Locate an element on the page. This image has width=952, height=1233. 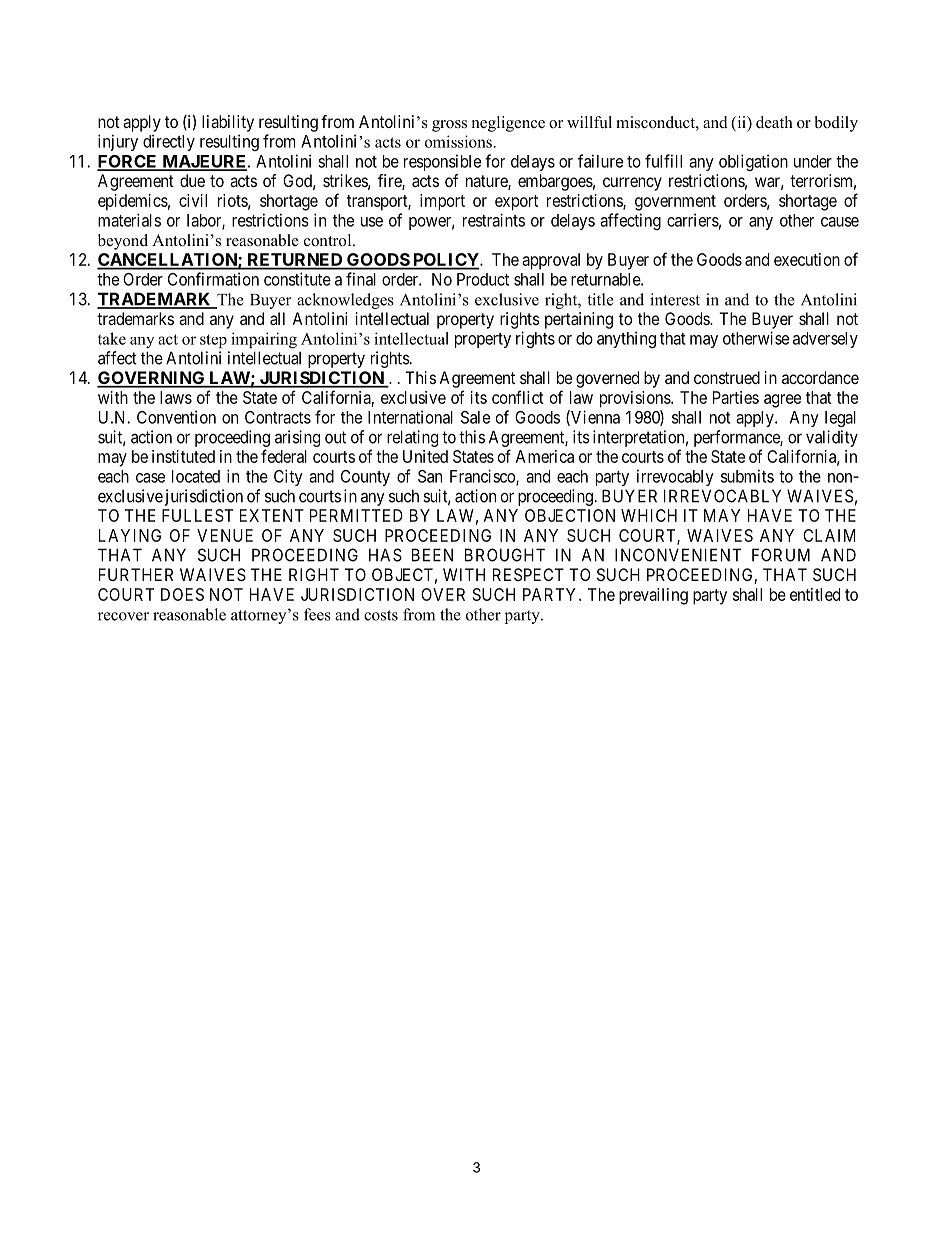
Confirmation is located at coordinates (213, 279).
